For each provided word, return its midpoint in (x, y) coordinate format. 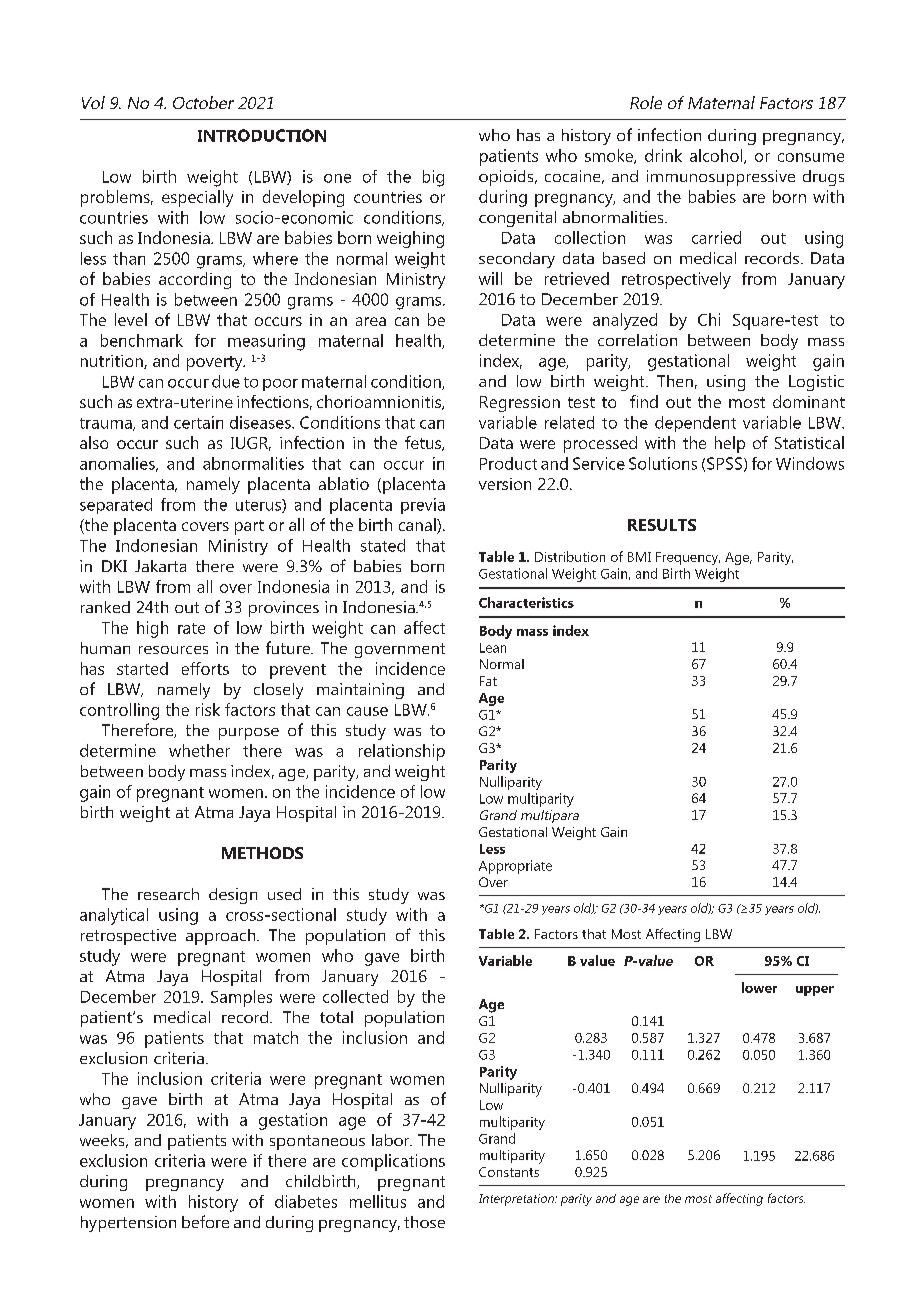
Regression (520, 404)
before (205, 1221)
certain (198, 422)
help (730, 444)
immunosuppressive (721, 178)
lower (759, 987)
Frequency (688, 558)
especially (197, 198)
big (433, 178)
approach (222, 937)
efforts (205, 668)
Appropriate (515, 867)
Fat (488, 681)
